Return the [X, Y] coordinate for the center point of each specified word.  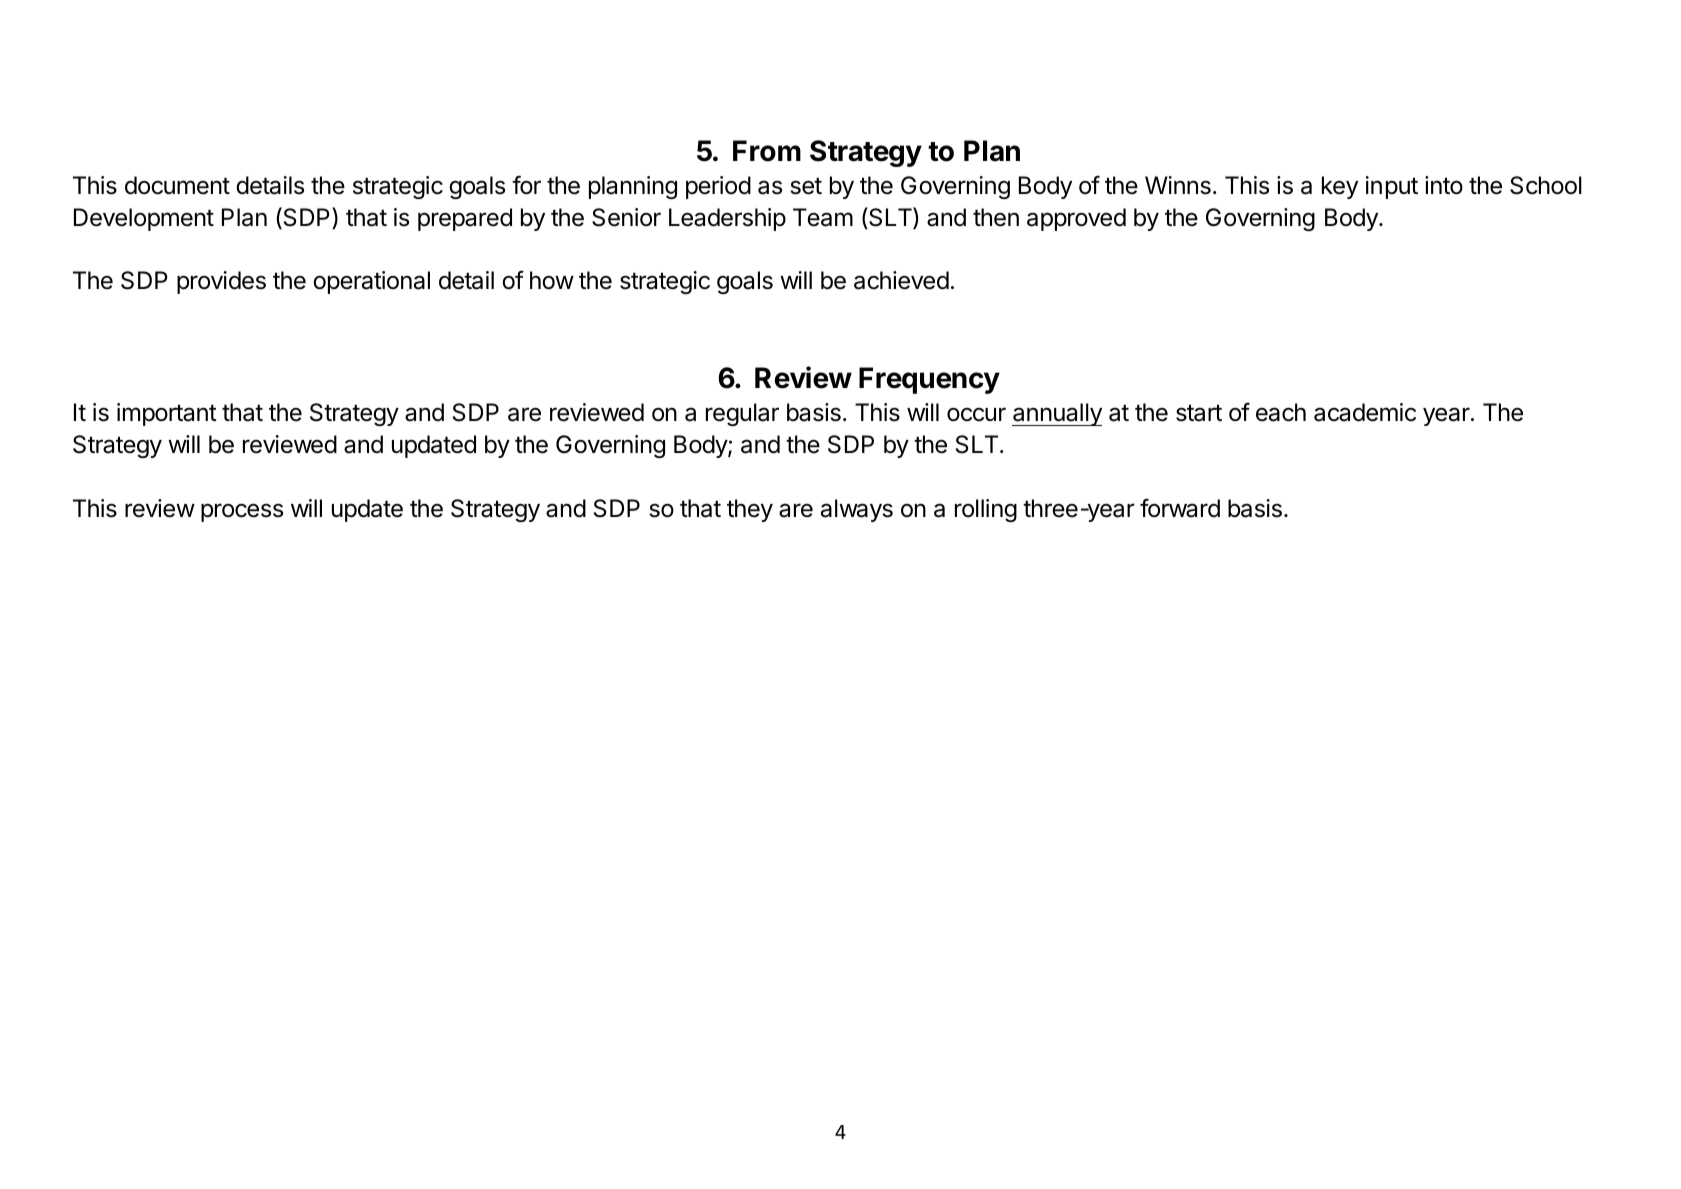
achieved [901, 280]
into [1444, 185]
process [242, 512]
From [767, 151]
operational [371, 282]
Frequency [929, 380]
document [177, 185]
